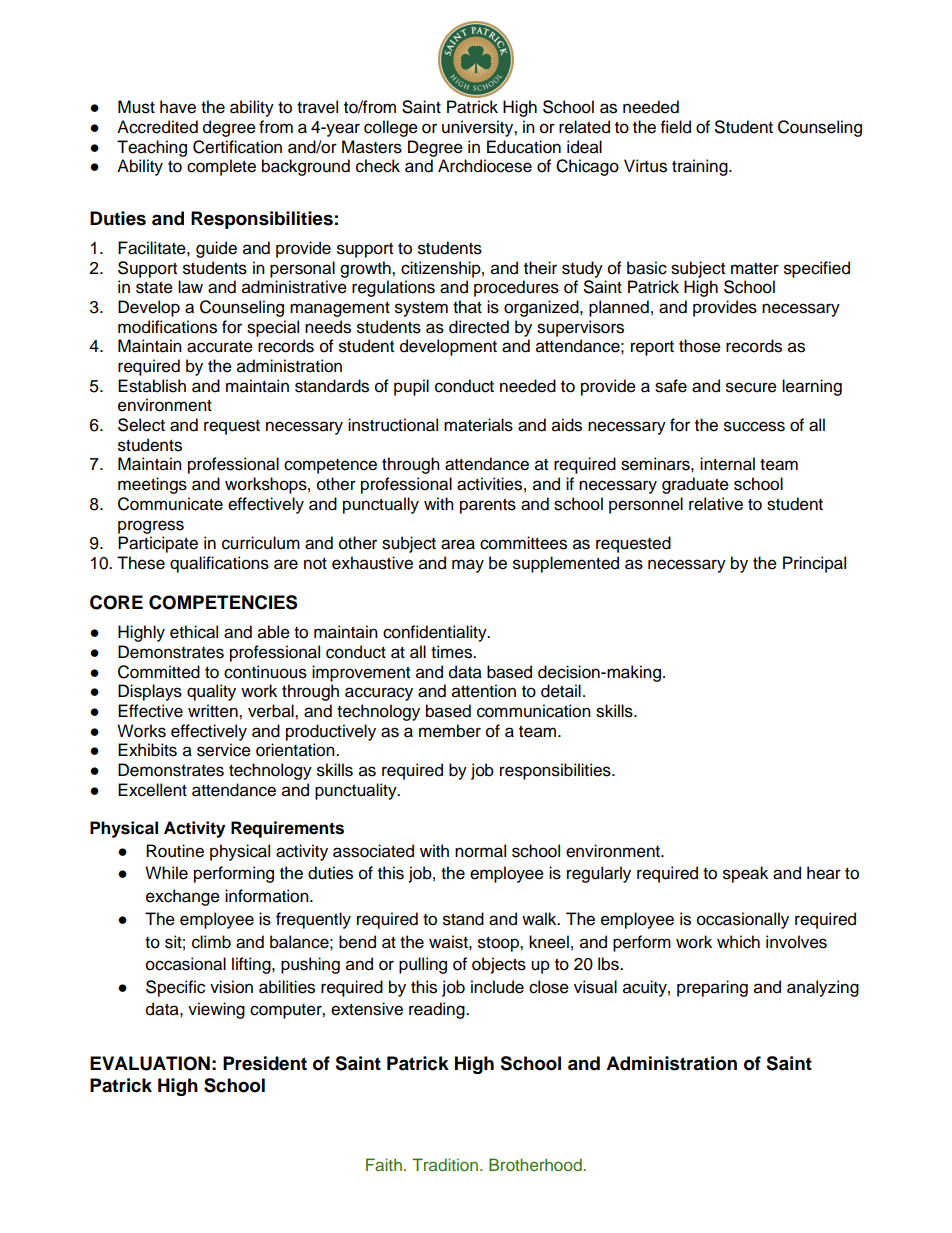  Describe the element at coordinates (445, 1164) in the image. I see `Tradition` at that location.
